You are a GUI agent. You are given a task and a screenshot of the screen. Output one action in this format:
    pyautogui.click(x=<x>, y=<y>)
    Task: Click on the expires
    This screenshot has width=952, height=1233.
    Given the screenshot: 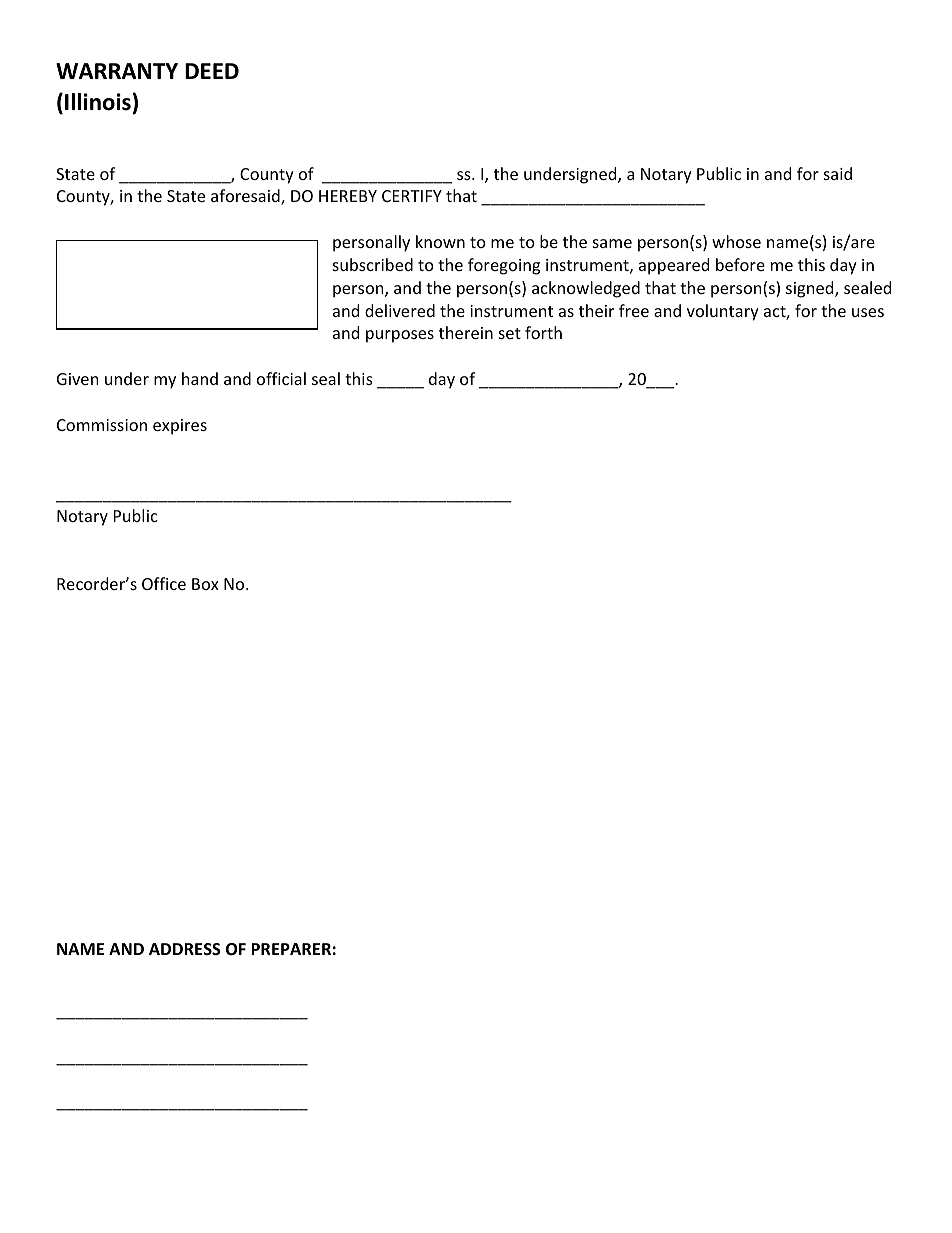 What is the action you would take?
    pyautogui.click(x=180, y=427)
